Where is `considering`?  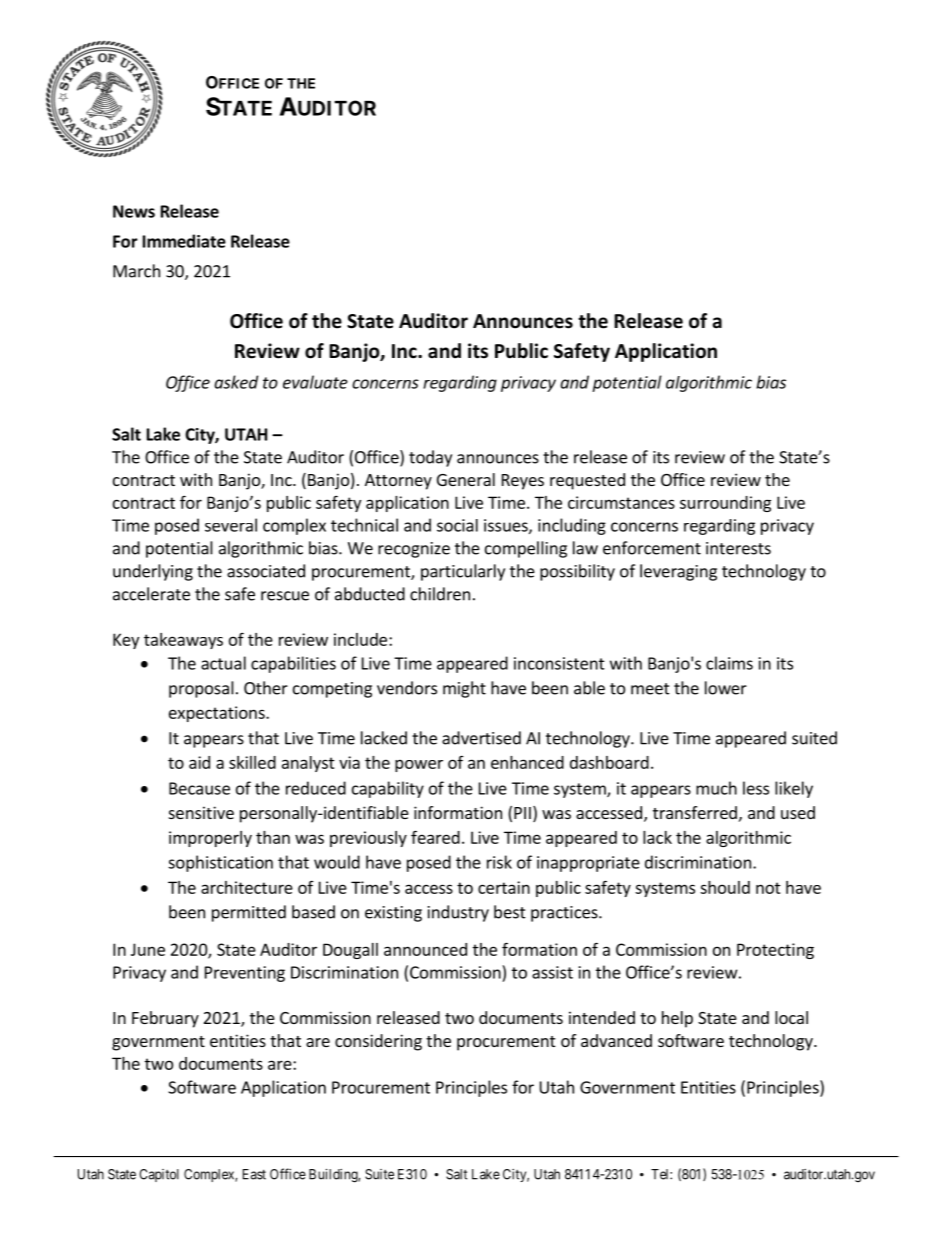
considering is located at coordinates (378, 1042).
